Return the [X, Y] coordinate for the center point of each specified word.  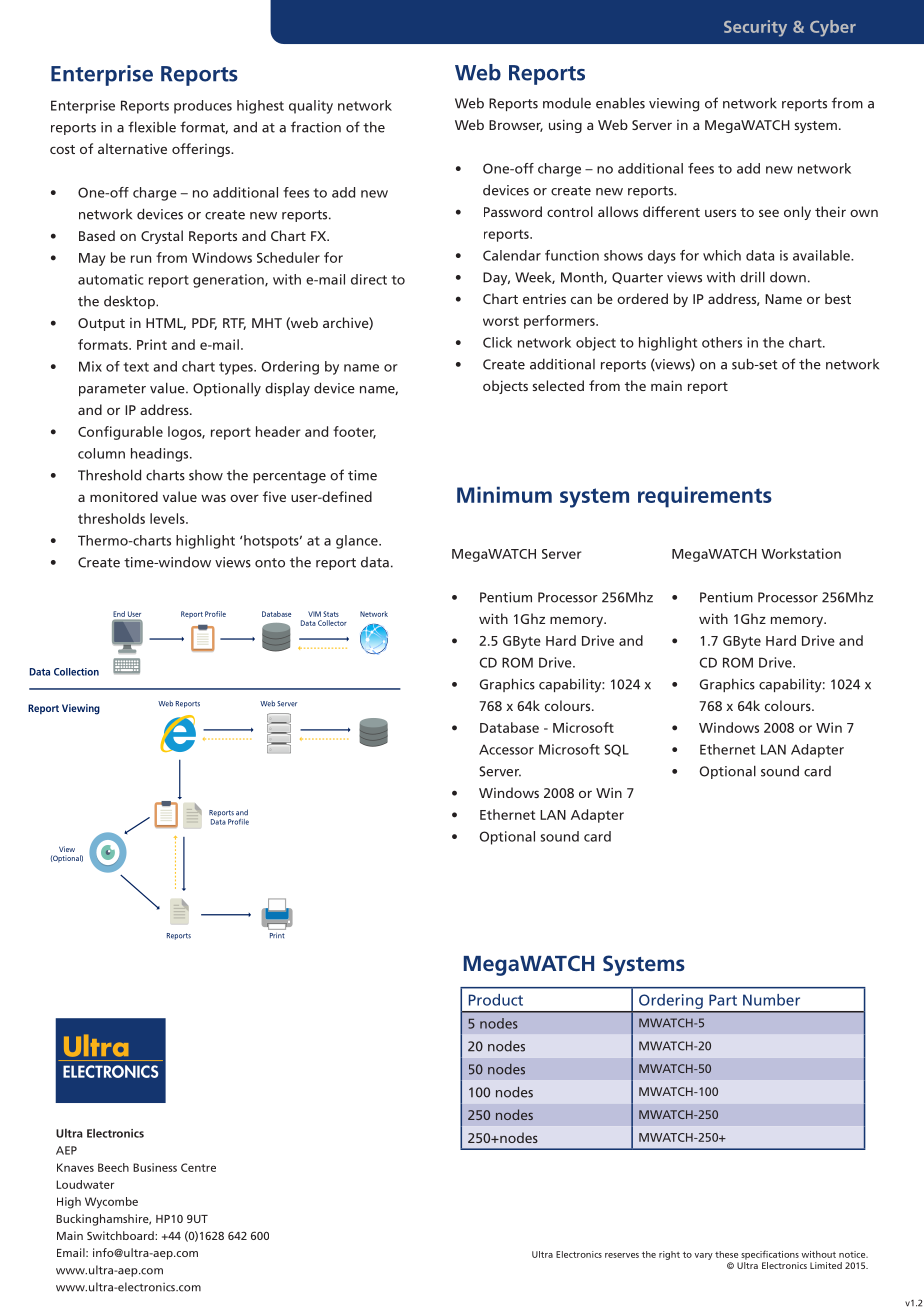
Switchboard [121, 1235]
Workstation [801, 553]
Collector [332, 623]
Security [755, 28]
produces [203, 107]
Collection [76, 672]
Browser [516, 126]
